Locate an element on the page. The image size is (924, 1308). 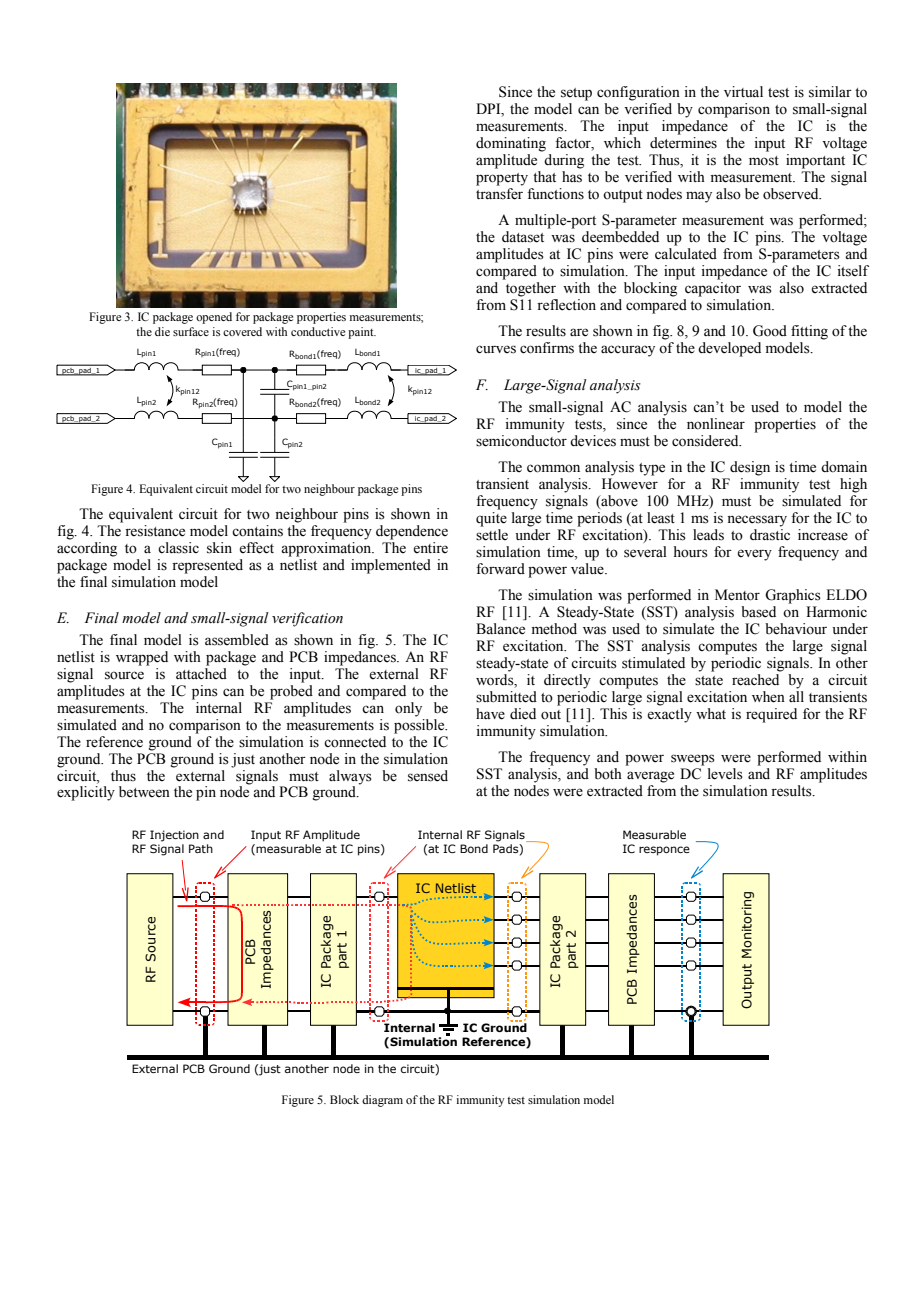
levels is located at coordinates (725, 774).
